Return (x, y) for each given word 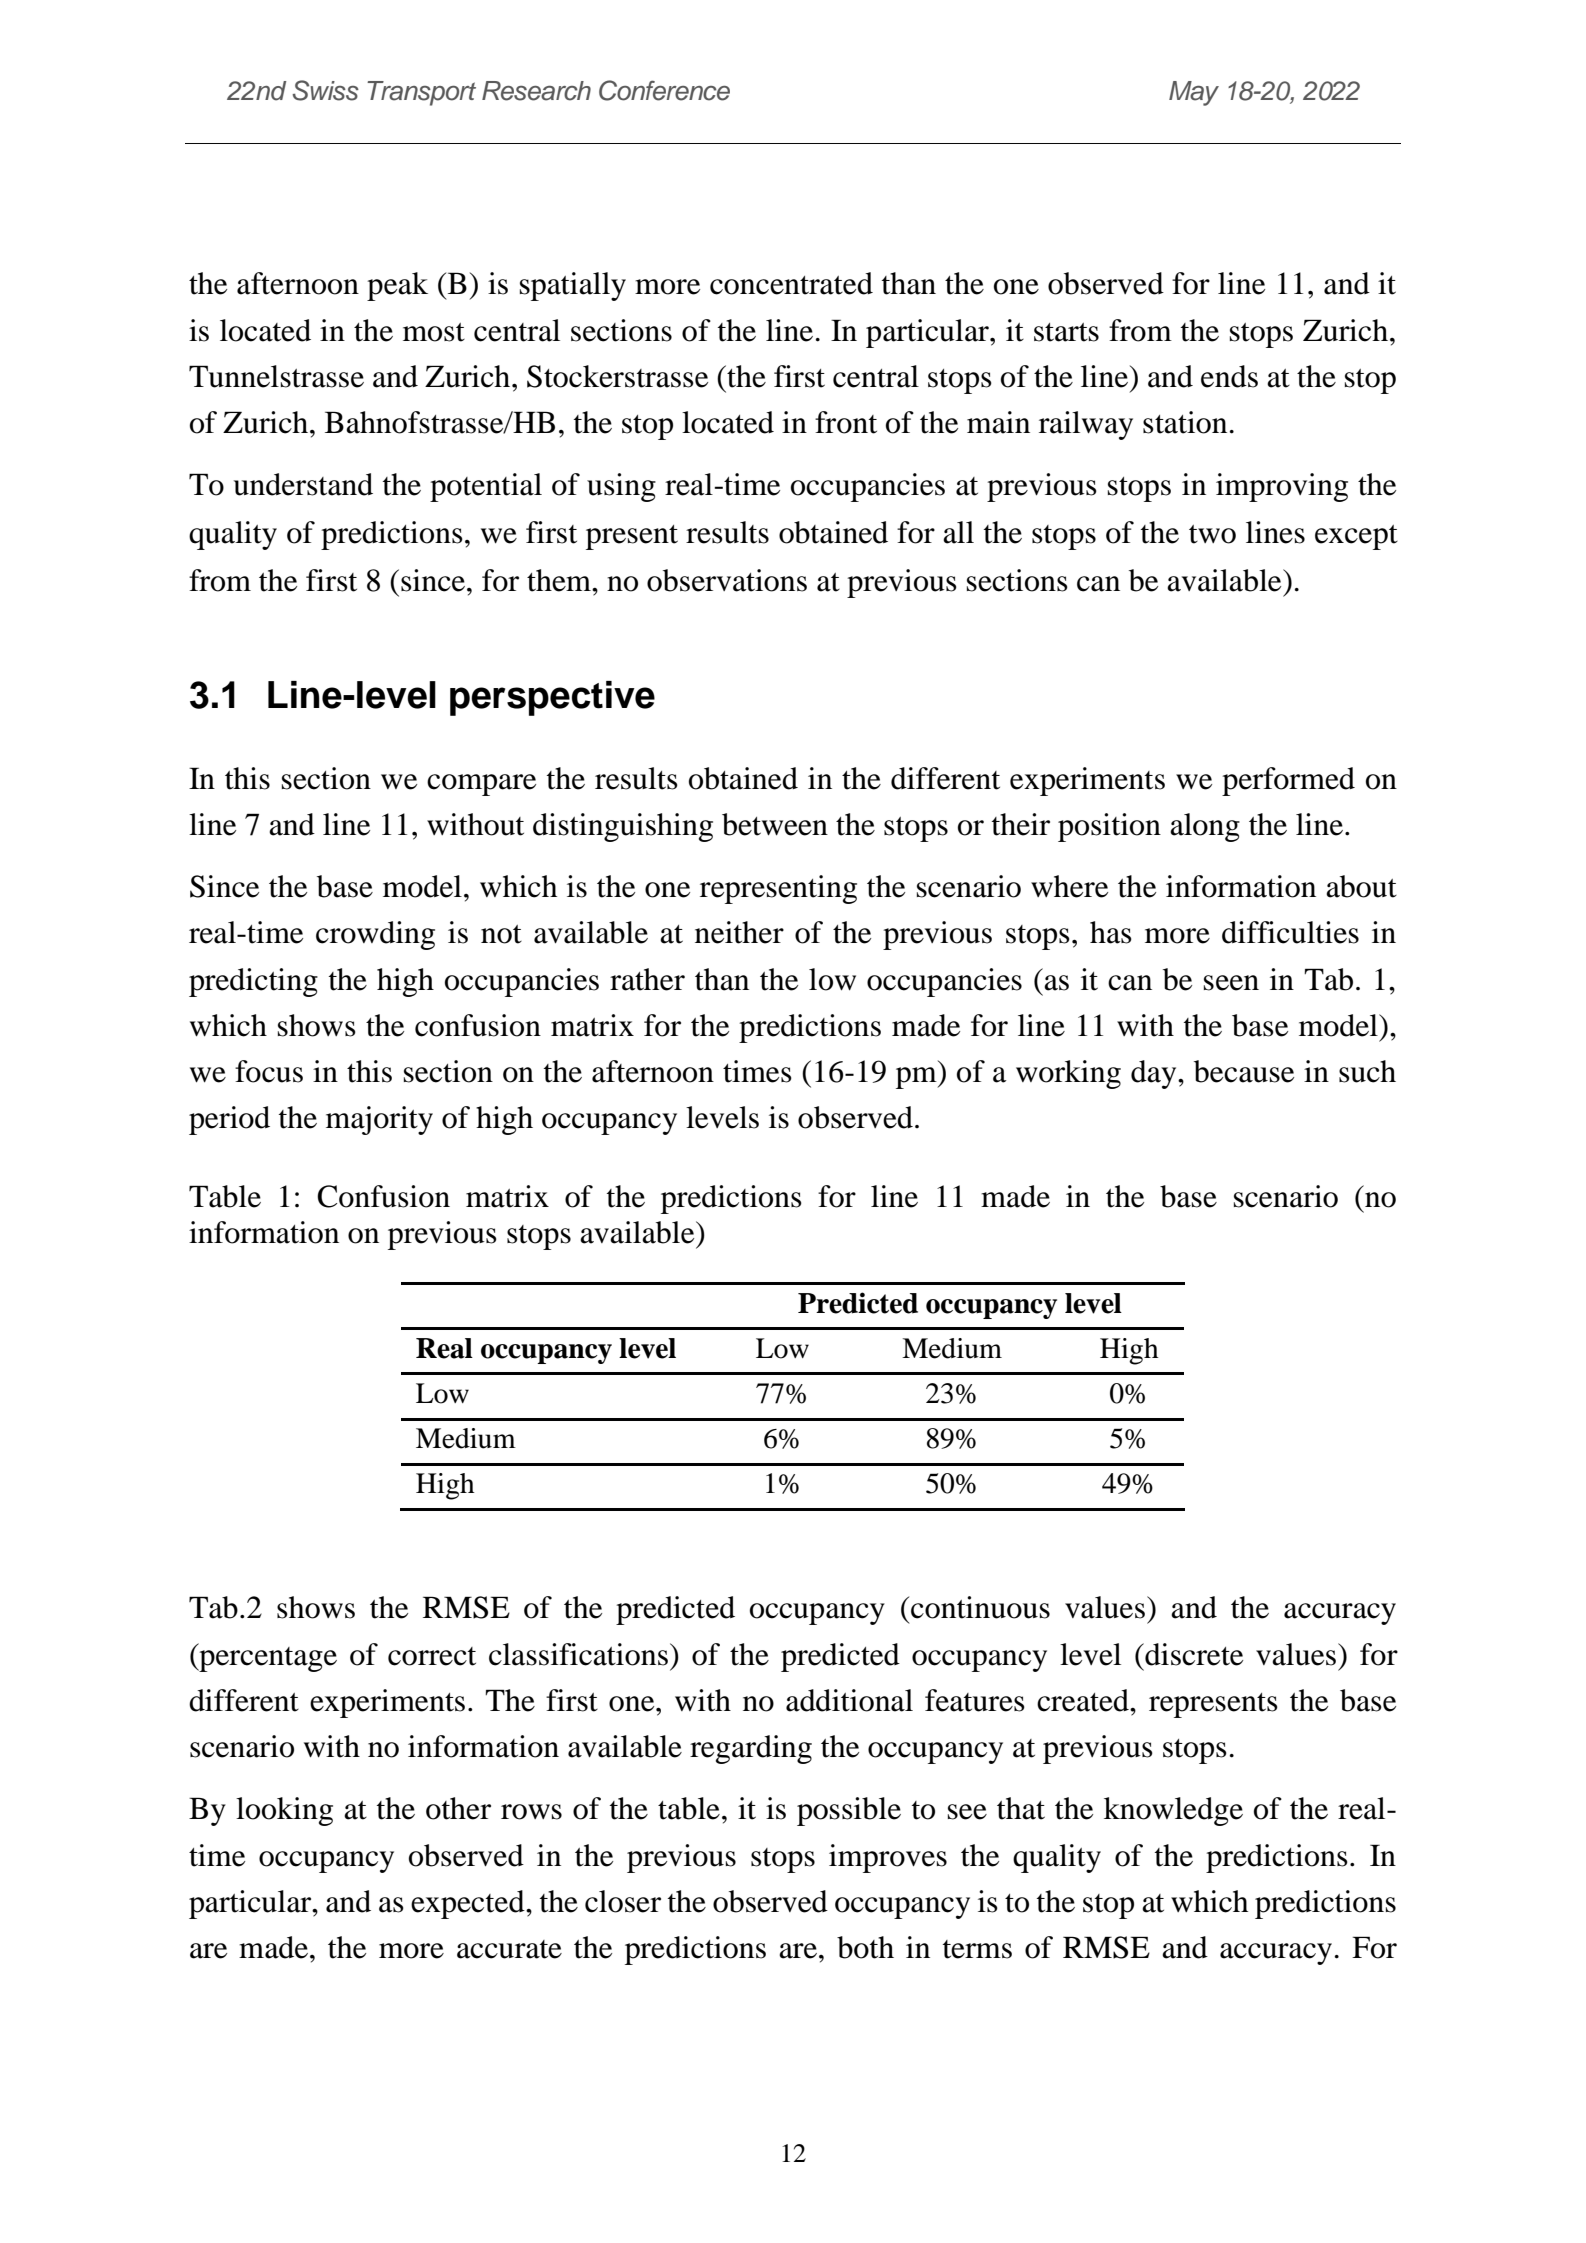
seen (1231, 983)
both (865, 1947)
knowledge (1173, 1811)
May (1194, 93)
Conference (664, 90)
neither (739, 932)
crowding (375, 935)
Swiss (325, 90)
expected (469, 1904)
